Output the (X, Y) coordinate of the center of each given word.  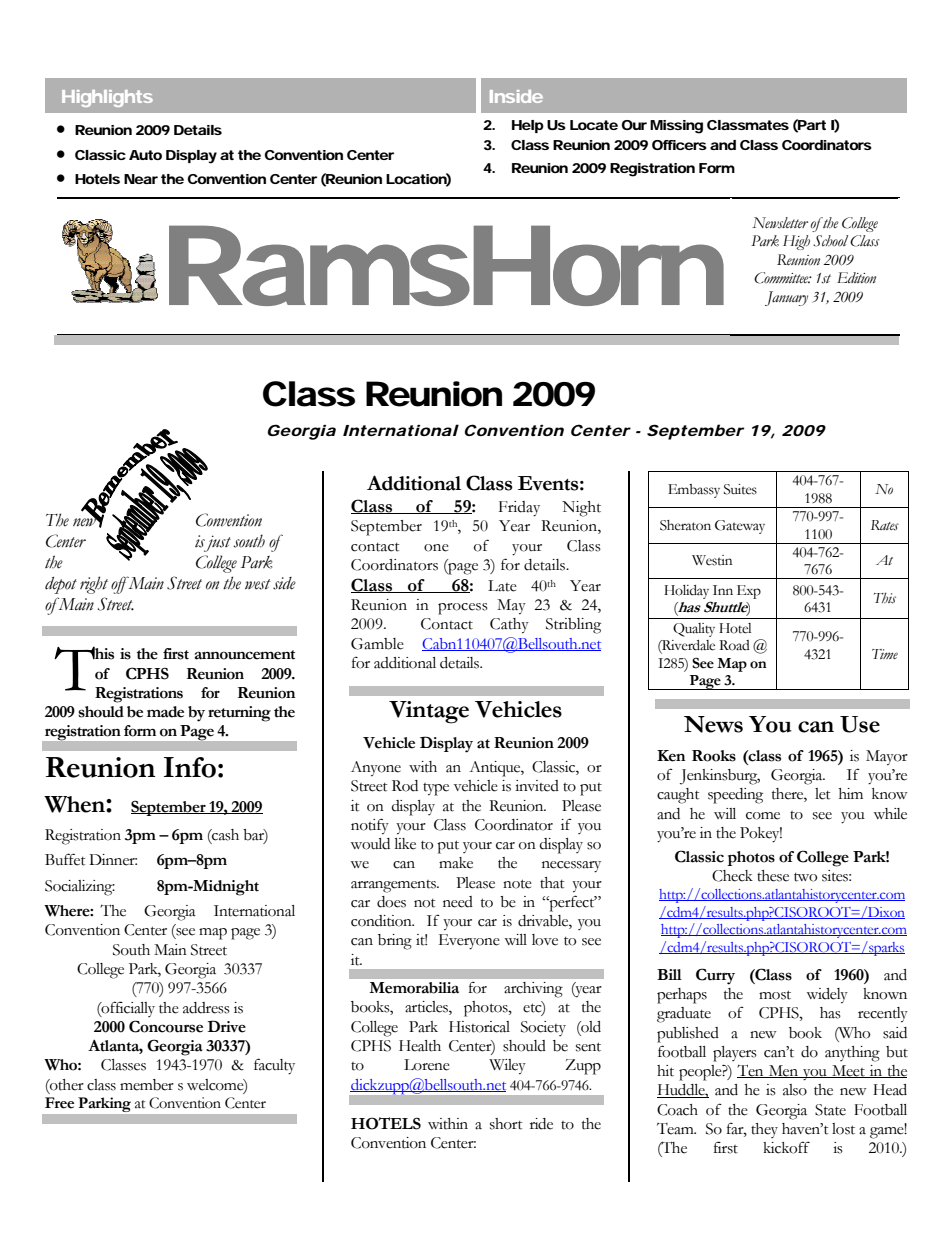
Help (528, 126)
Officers (679, 145)
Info (190, 767)
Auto (145, 155)
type (436, 789)
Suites (740, 489)
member (147, 1085)
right (94, 585)
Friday (519, 509)
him (851, 793)
